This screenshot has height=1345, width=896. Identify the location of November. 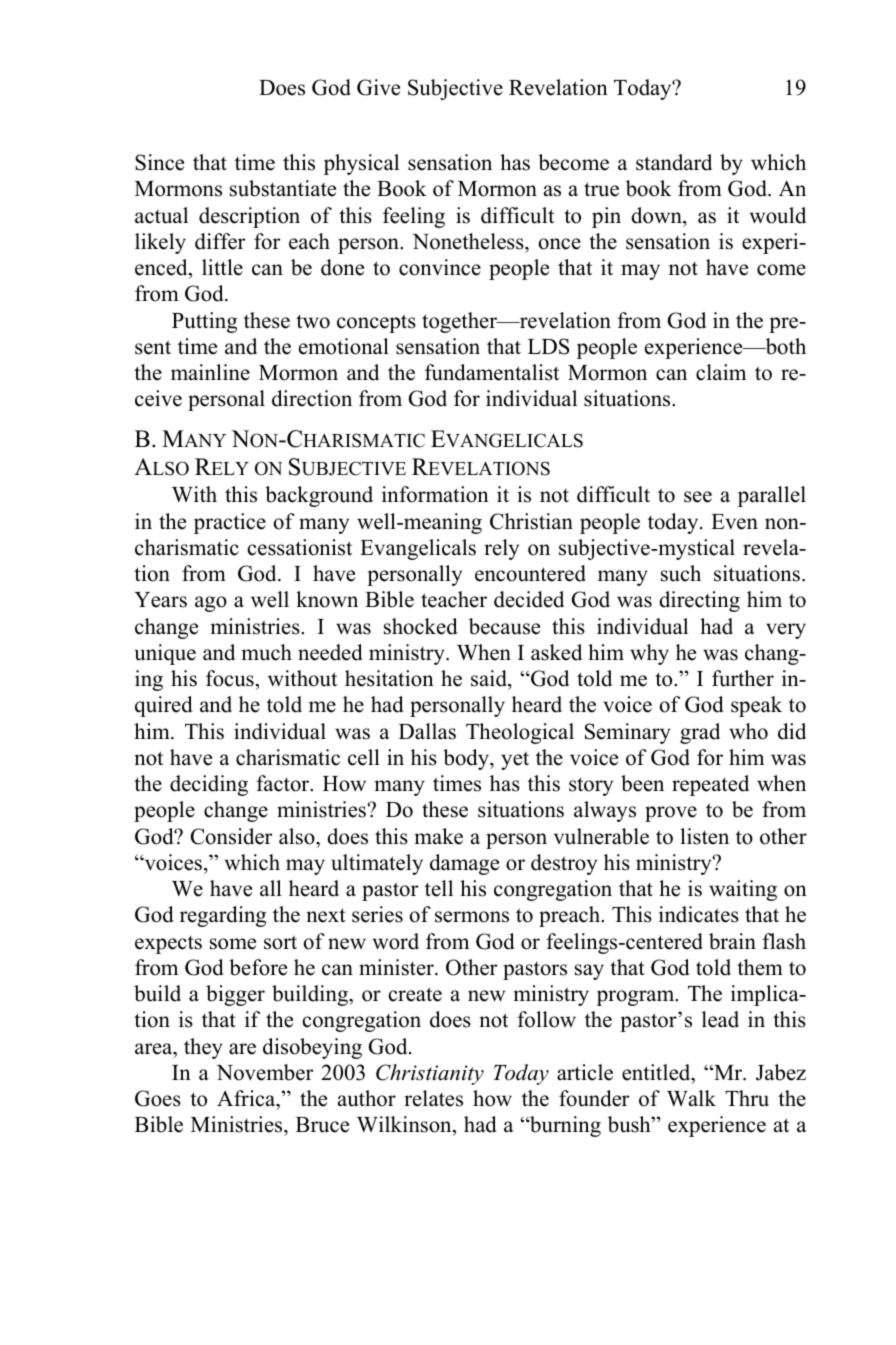
(265, 1072).
